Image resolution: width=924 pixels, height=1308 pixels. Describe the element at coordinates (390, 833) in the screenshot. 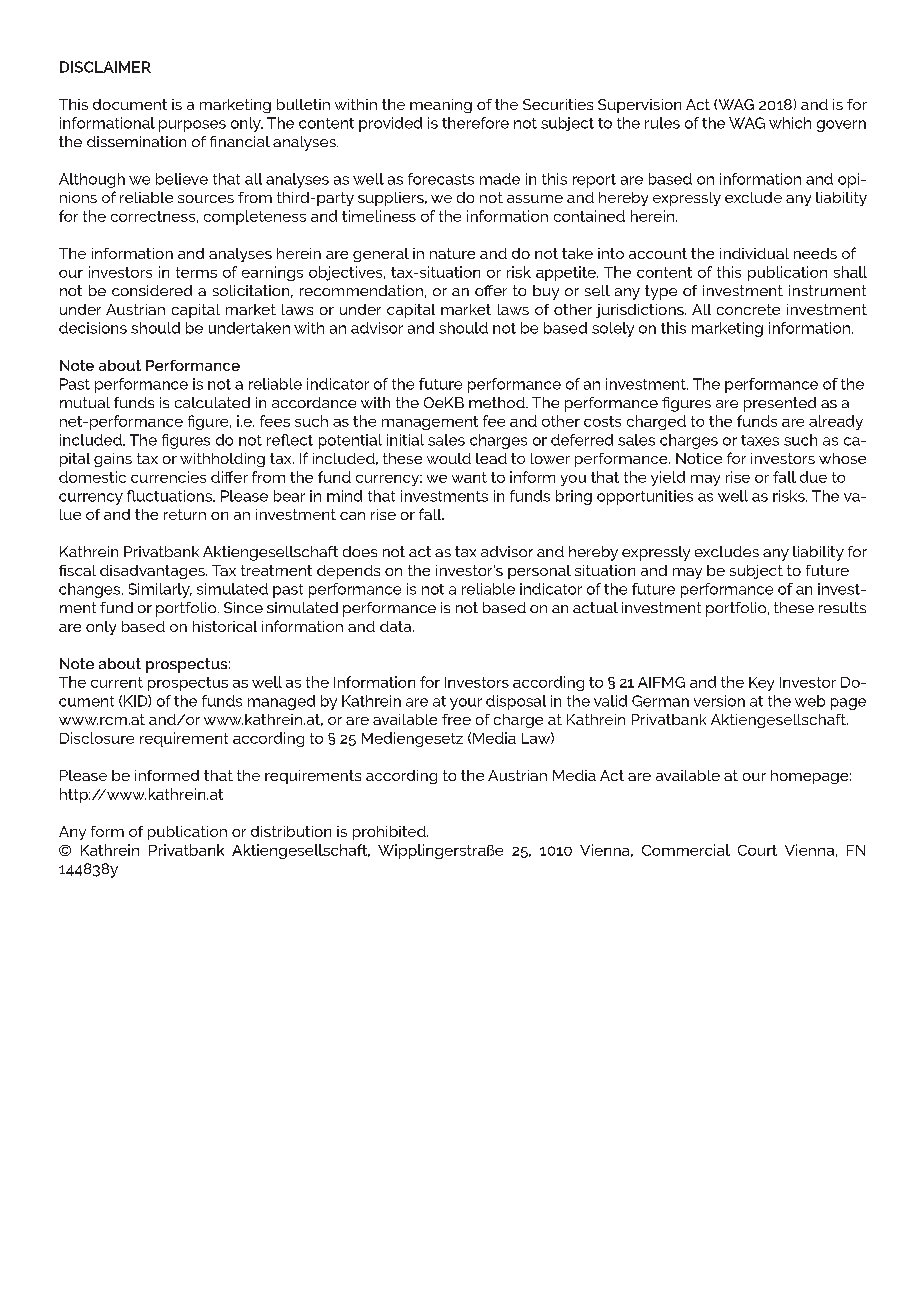

I see `prohibited` at that location.
